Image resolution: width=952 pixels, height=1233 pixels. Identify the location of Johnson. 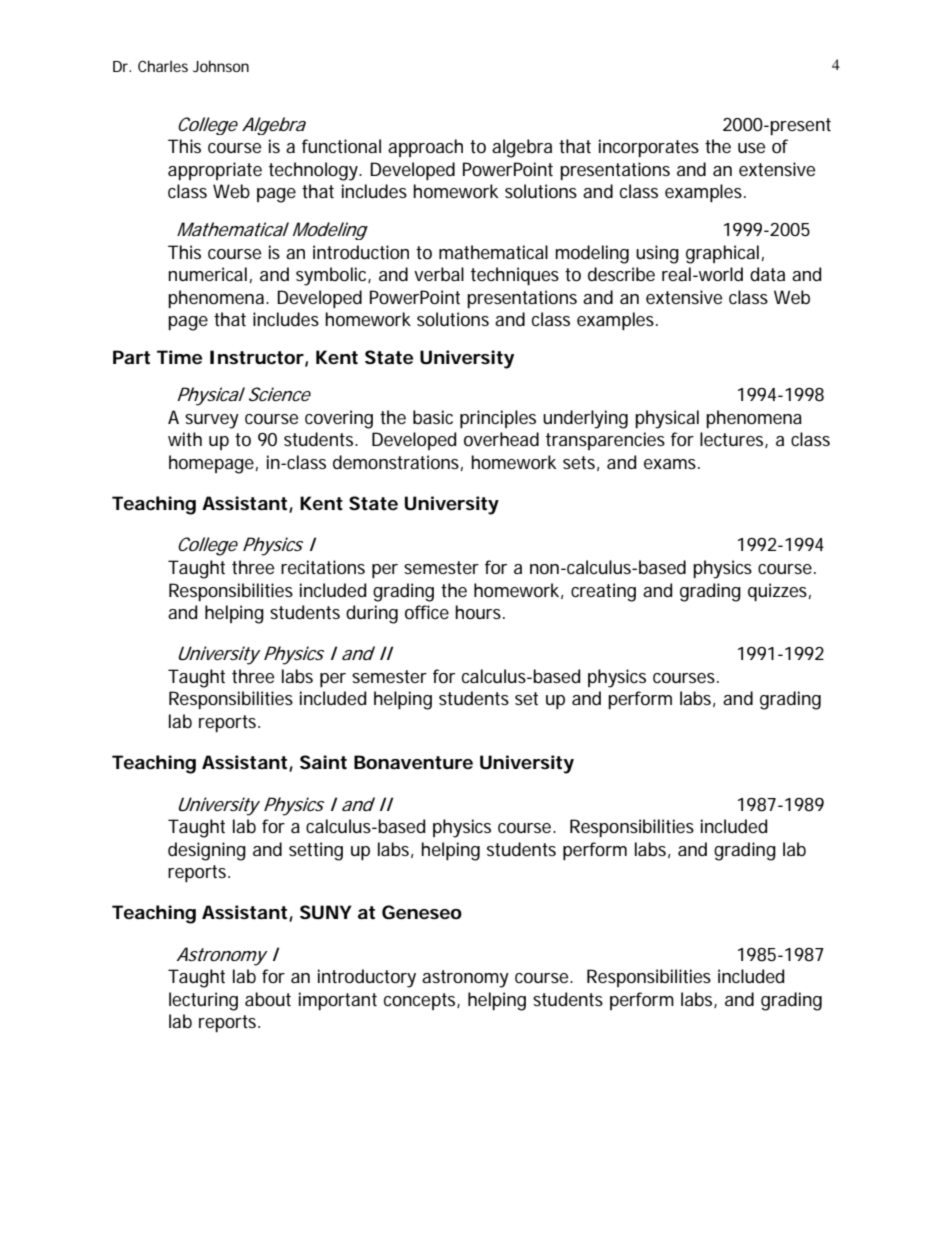
(221, 66).
